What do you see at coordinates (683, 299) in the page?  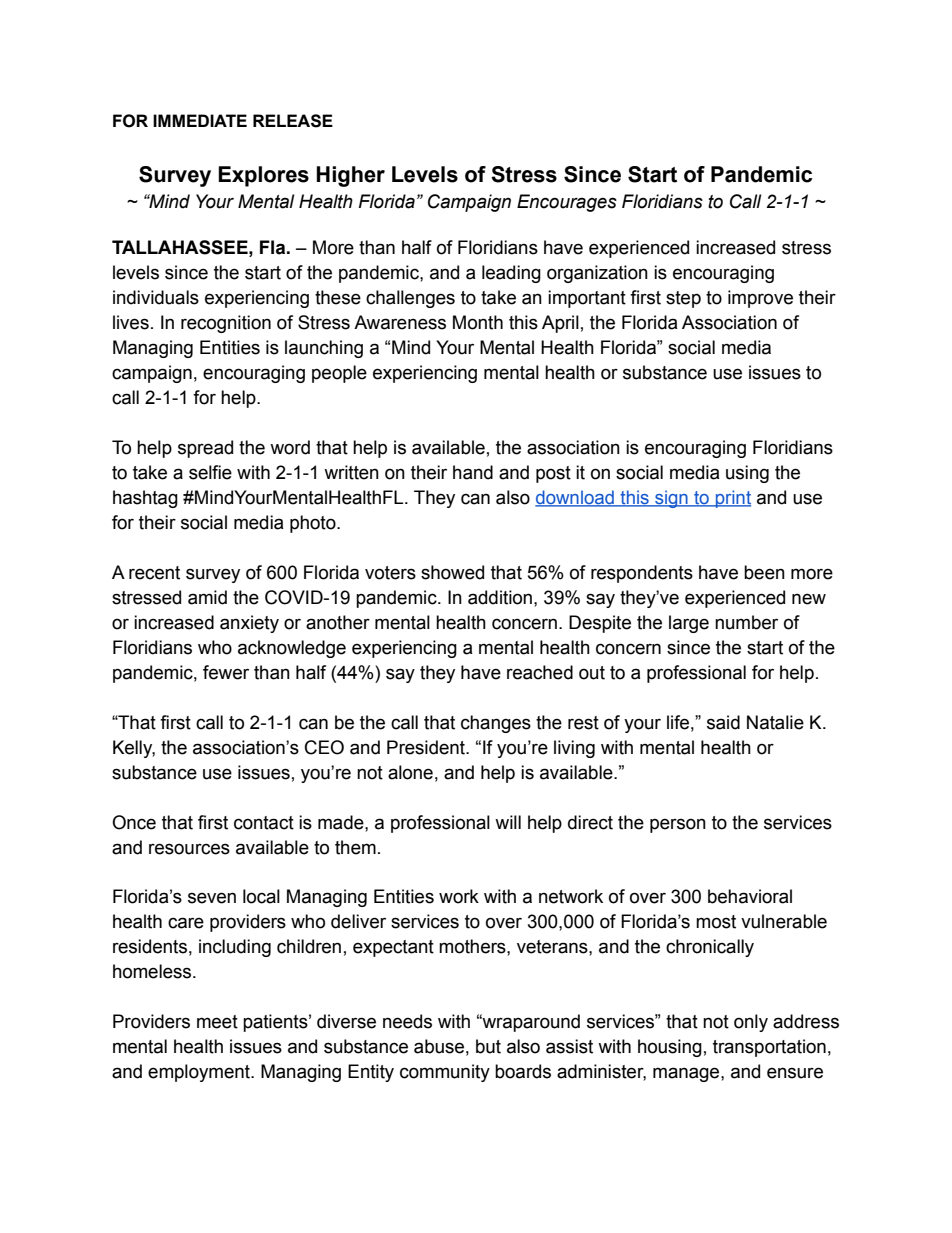 I see `step` at bounding box center [683, 299].
